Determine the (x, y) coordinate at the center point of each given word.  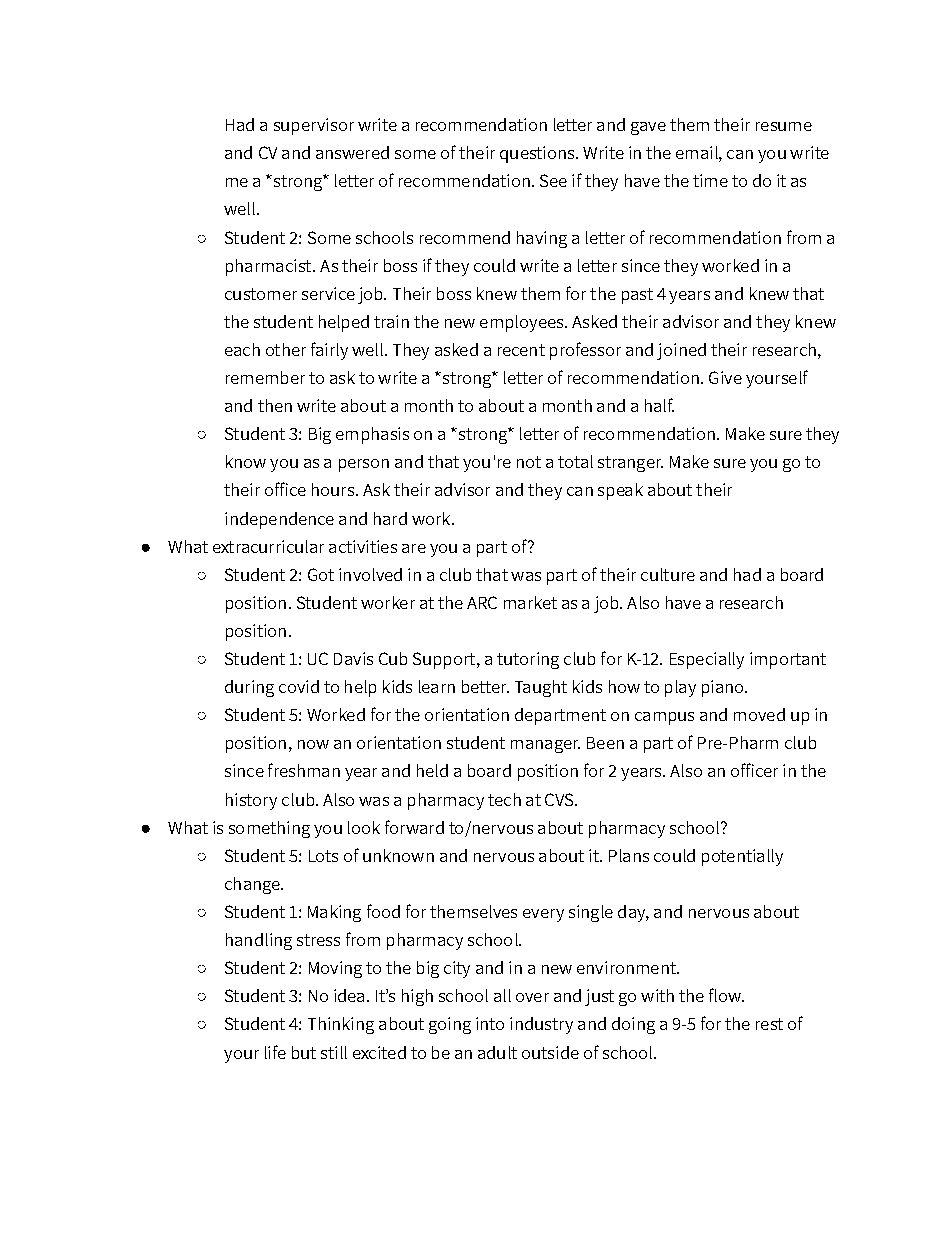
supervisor (314, 126)
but (304, 1052)
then (275, 405)
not (529, 462)
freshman (304, 770)
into (490, 1023)
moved (759, 714)
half (659, 405)
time (710, 180)
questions (538, 154)
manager (545, 746)
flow (726, 995)
